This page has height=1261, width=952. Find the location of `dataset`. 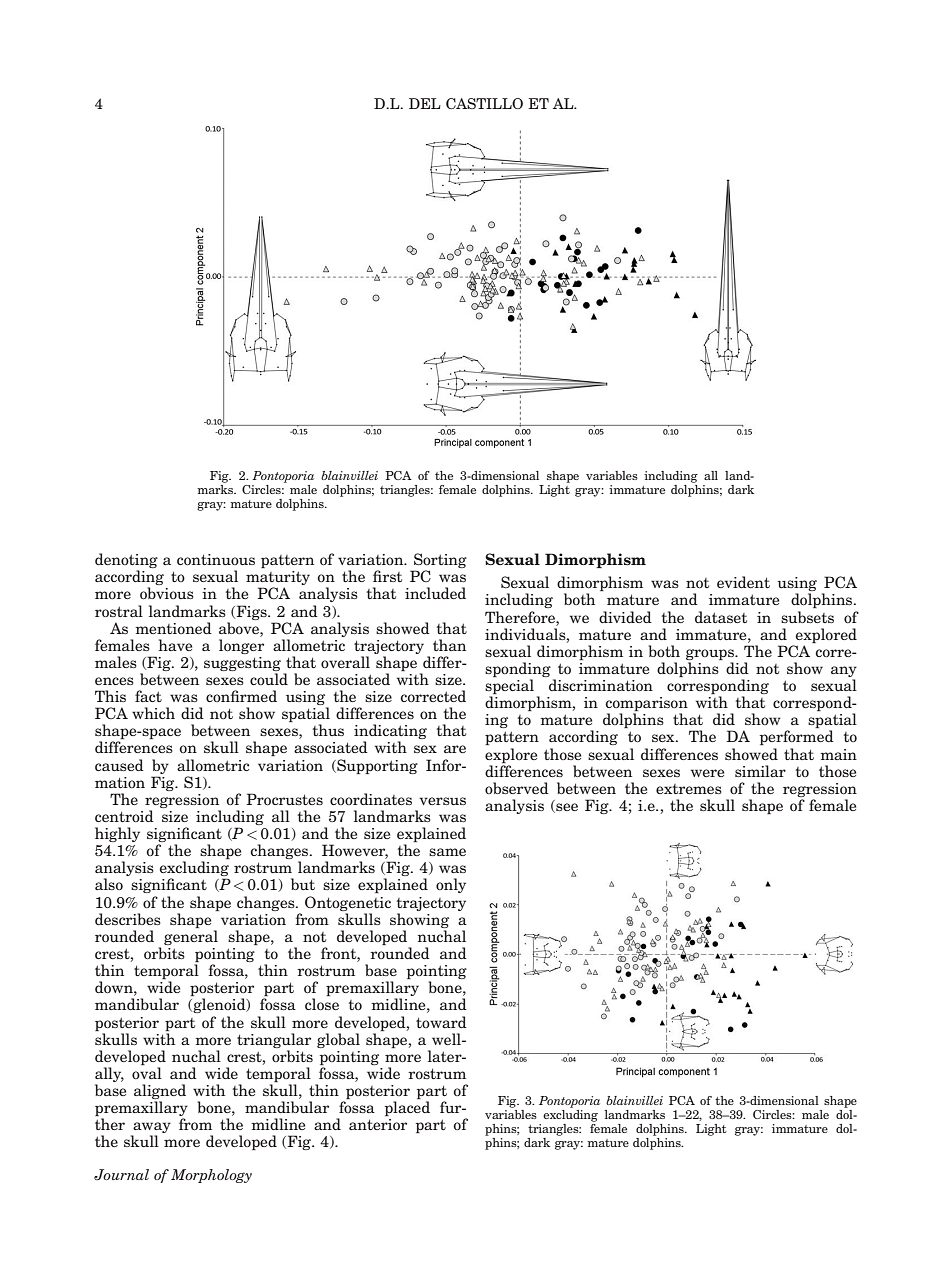

dataset is located at coordinates (721, 617).
